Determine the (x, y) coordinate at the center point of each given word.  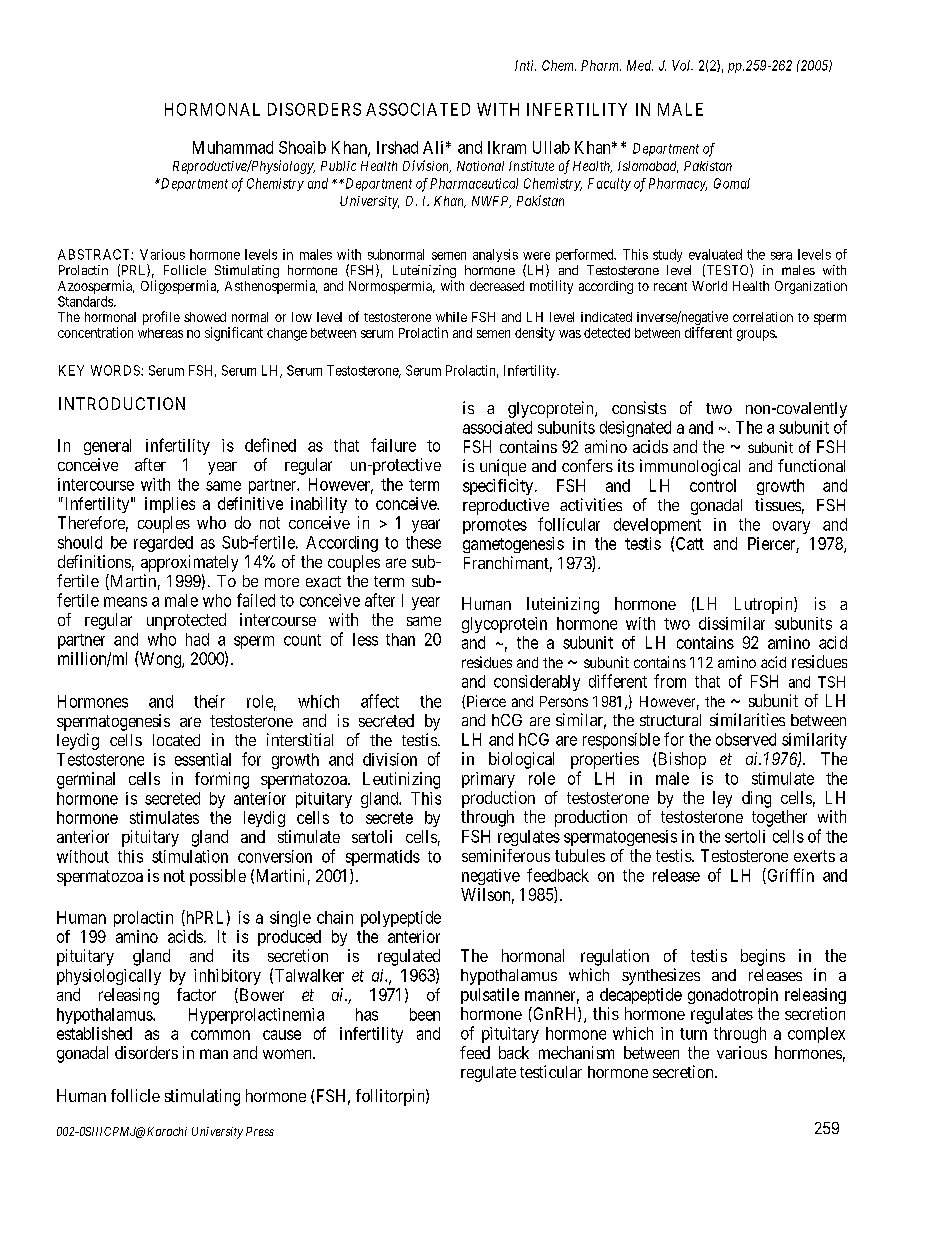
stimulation (190, 856)
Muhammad (233, 147)
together (779, 818)
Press (260, 1131)
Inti (525, 65)
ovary (791, 527)
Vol (682, 65)
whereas (160, 333)
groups (756, 335)
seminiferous (506, 855)
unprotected (186, 621)
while (451, 317)
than (400, 639)
